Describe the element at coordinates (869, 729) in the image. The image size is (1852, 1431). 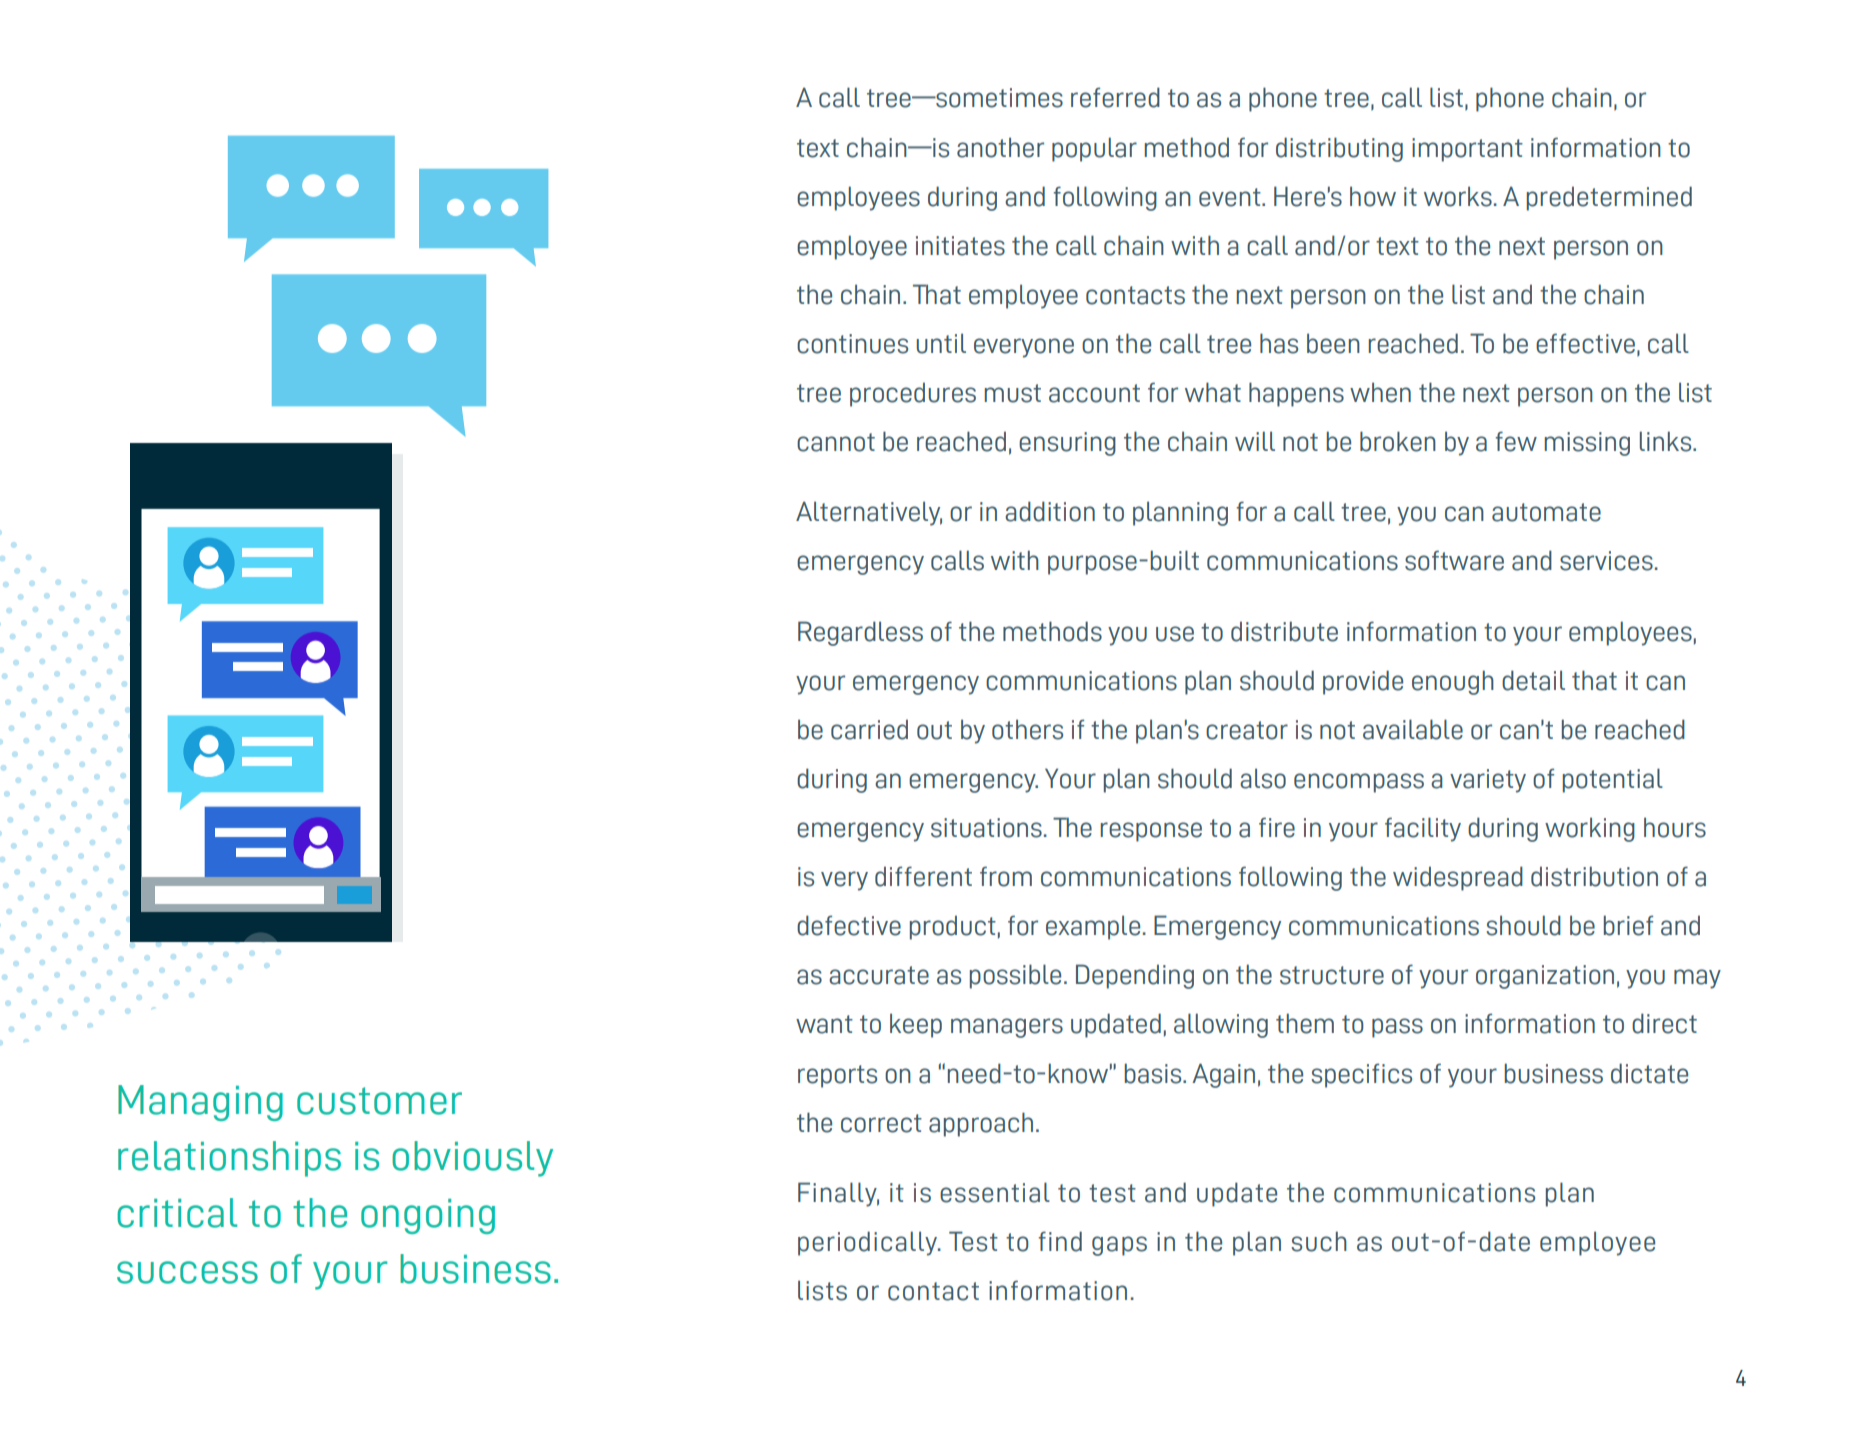
I see `carried` at that location.
